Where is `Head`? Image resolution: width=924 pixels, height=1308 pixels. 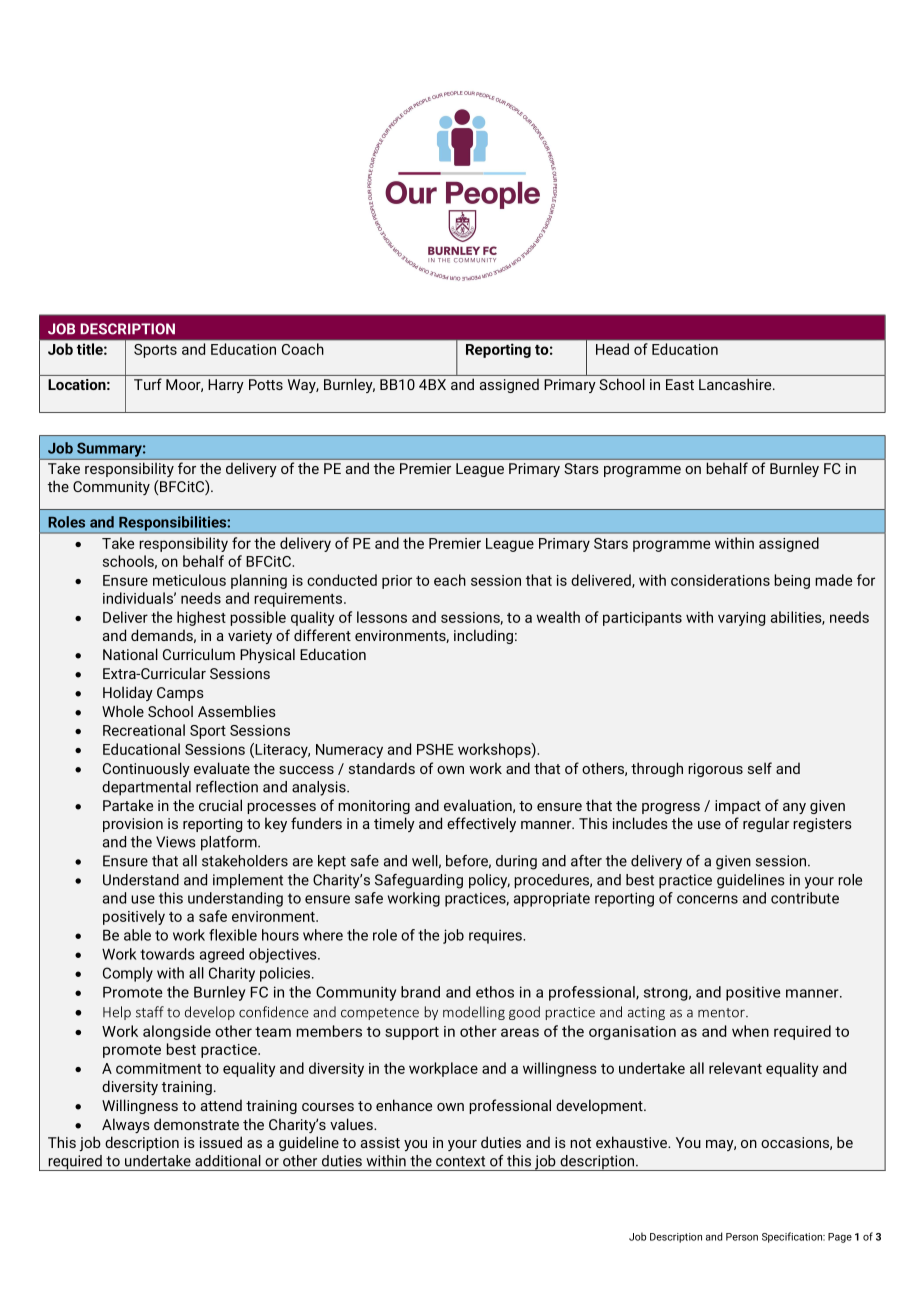 Head is located at coordinates (612, 349).
